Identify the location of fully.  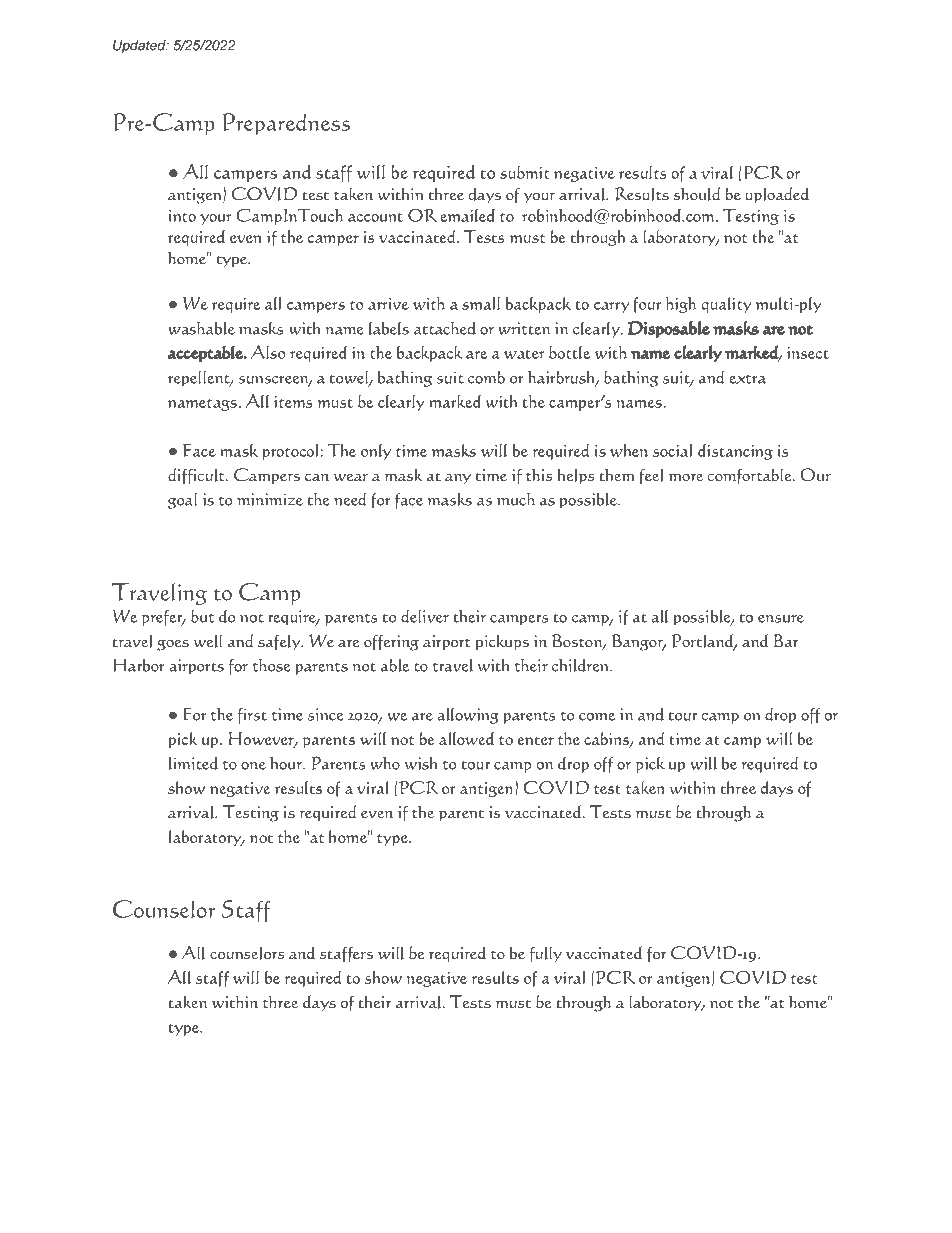
(546, 954).
